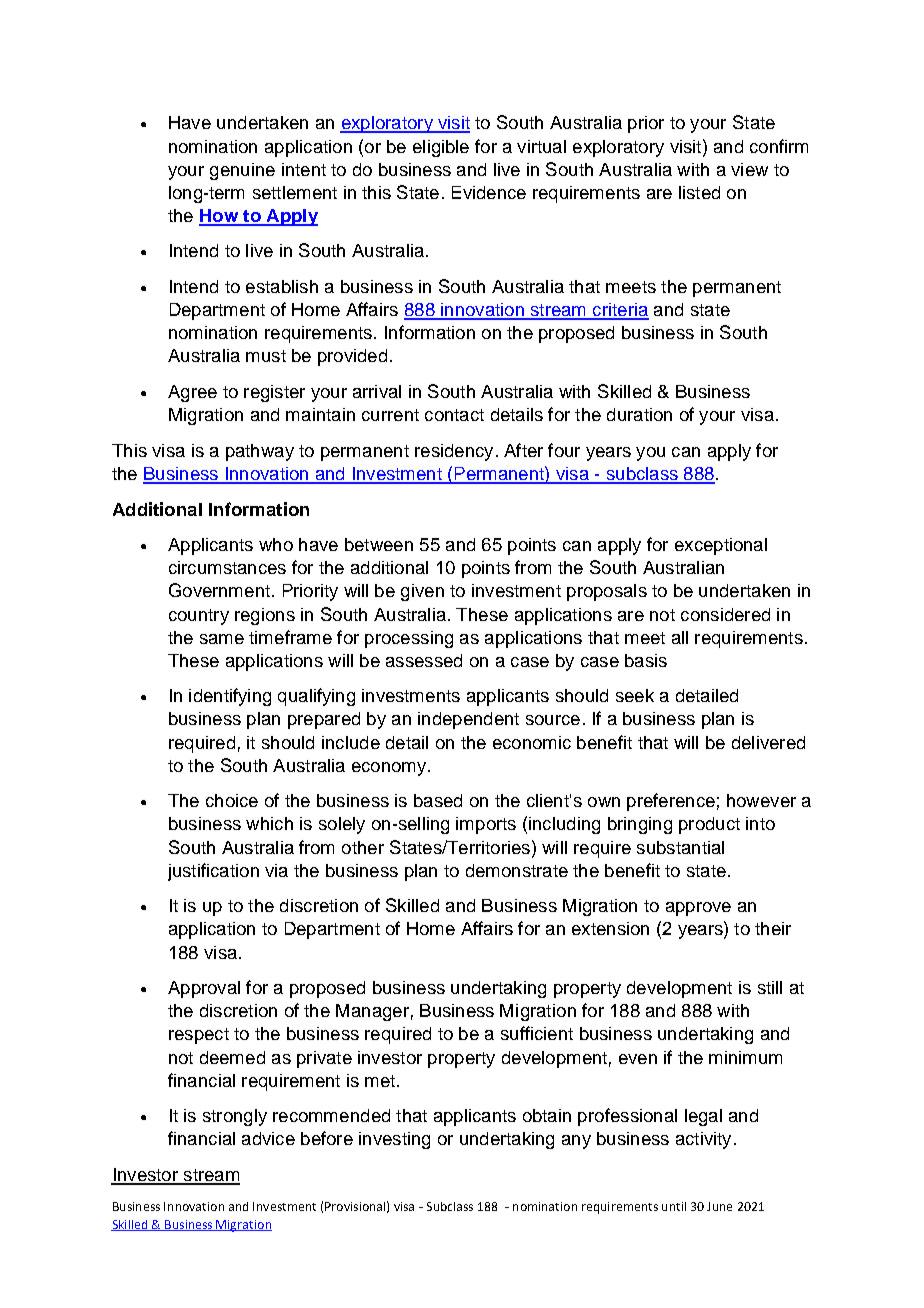  I want to click on identifying, so click(230, 697).
